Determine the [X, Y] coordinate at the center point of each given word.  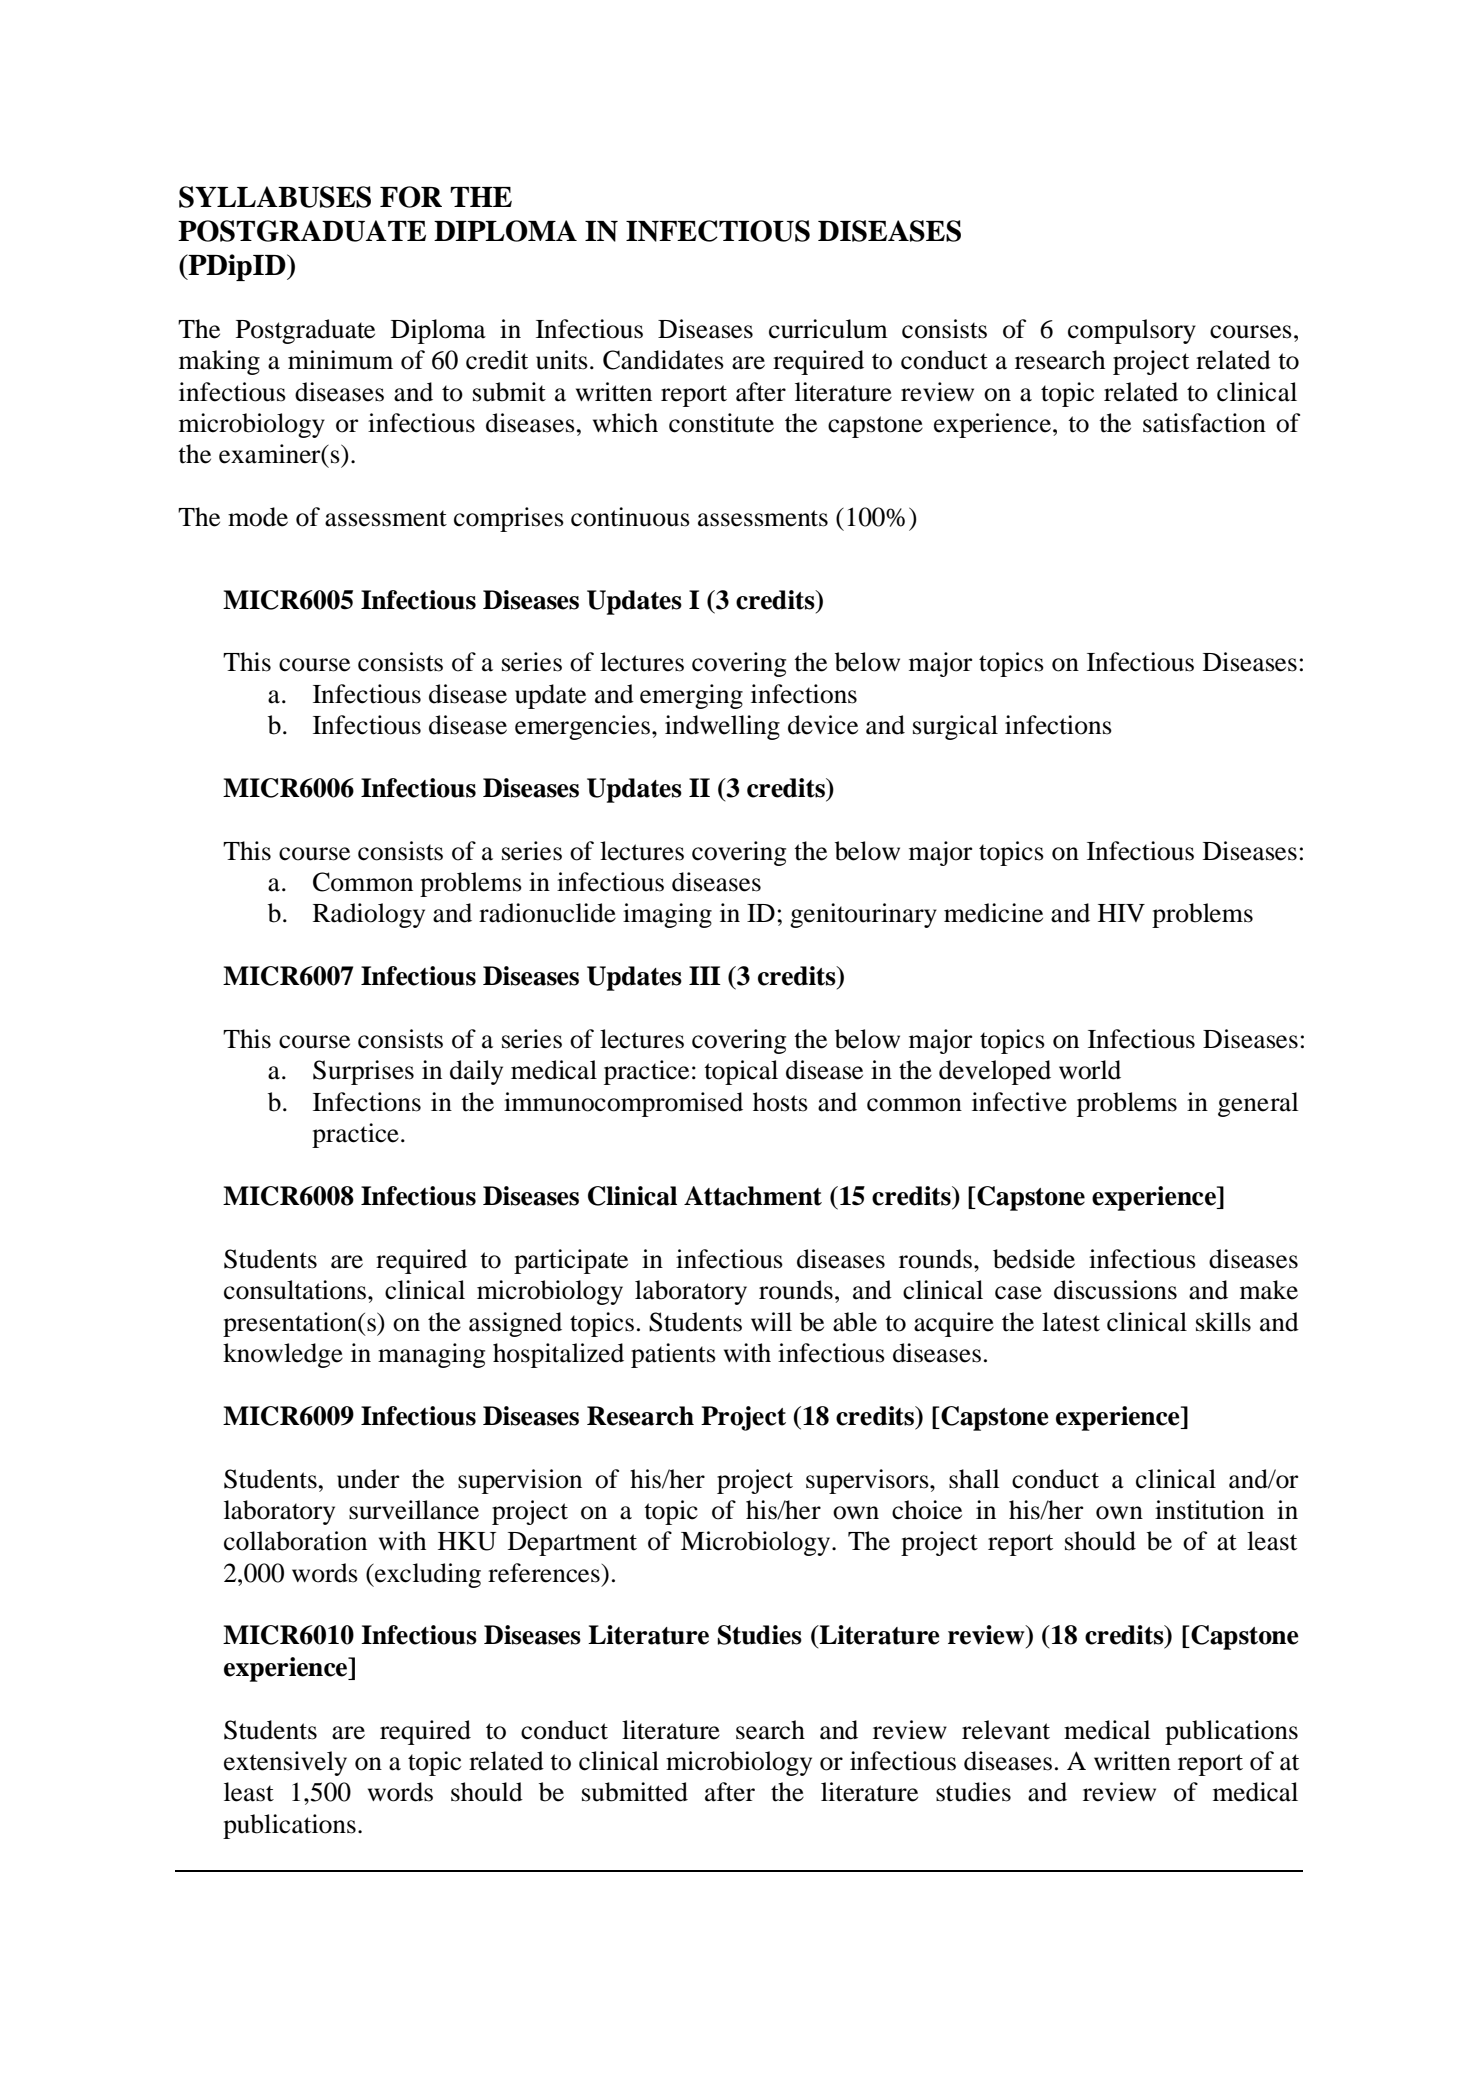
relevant [1006, 1730]
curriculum [828, 329]
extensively [285, 1763]
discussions [1115, 1290]
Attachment [753, 1196]
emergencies [582, 727]
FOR [411, 197]
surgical [955, 727]
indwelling [722, 727]
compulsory [1132, 331]
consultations [296, 1290]
